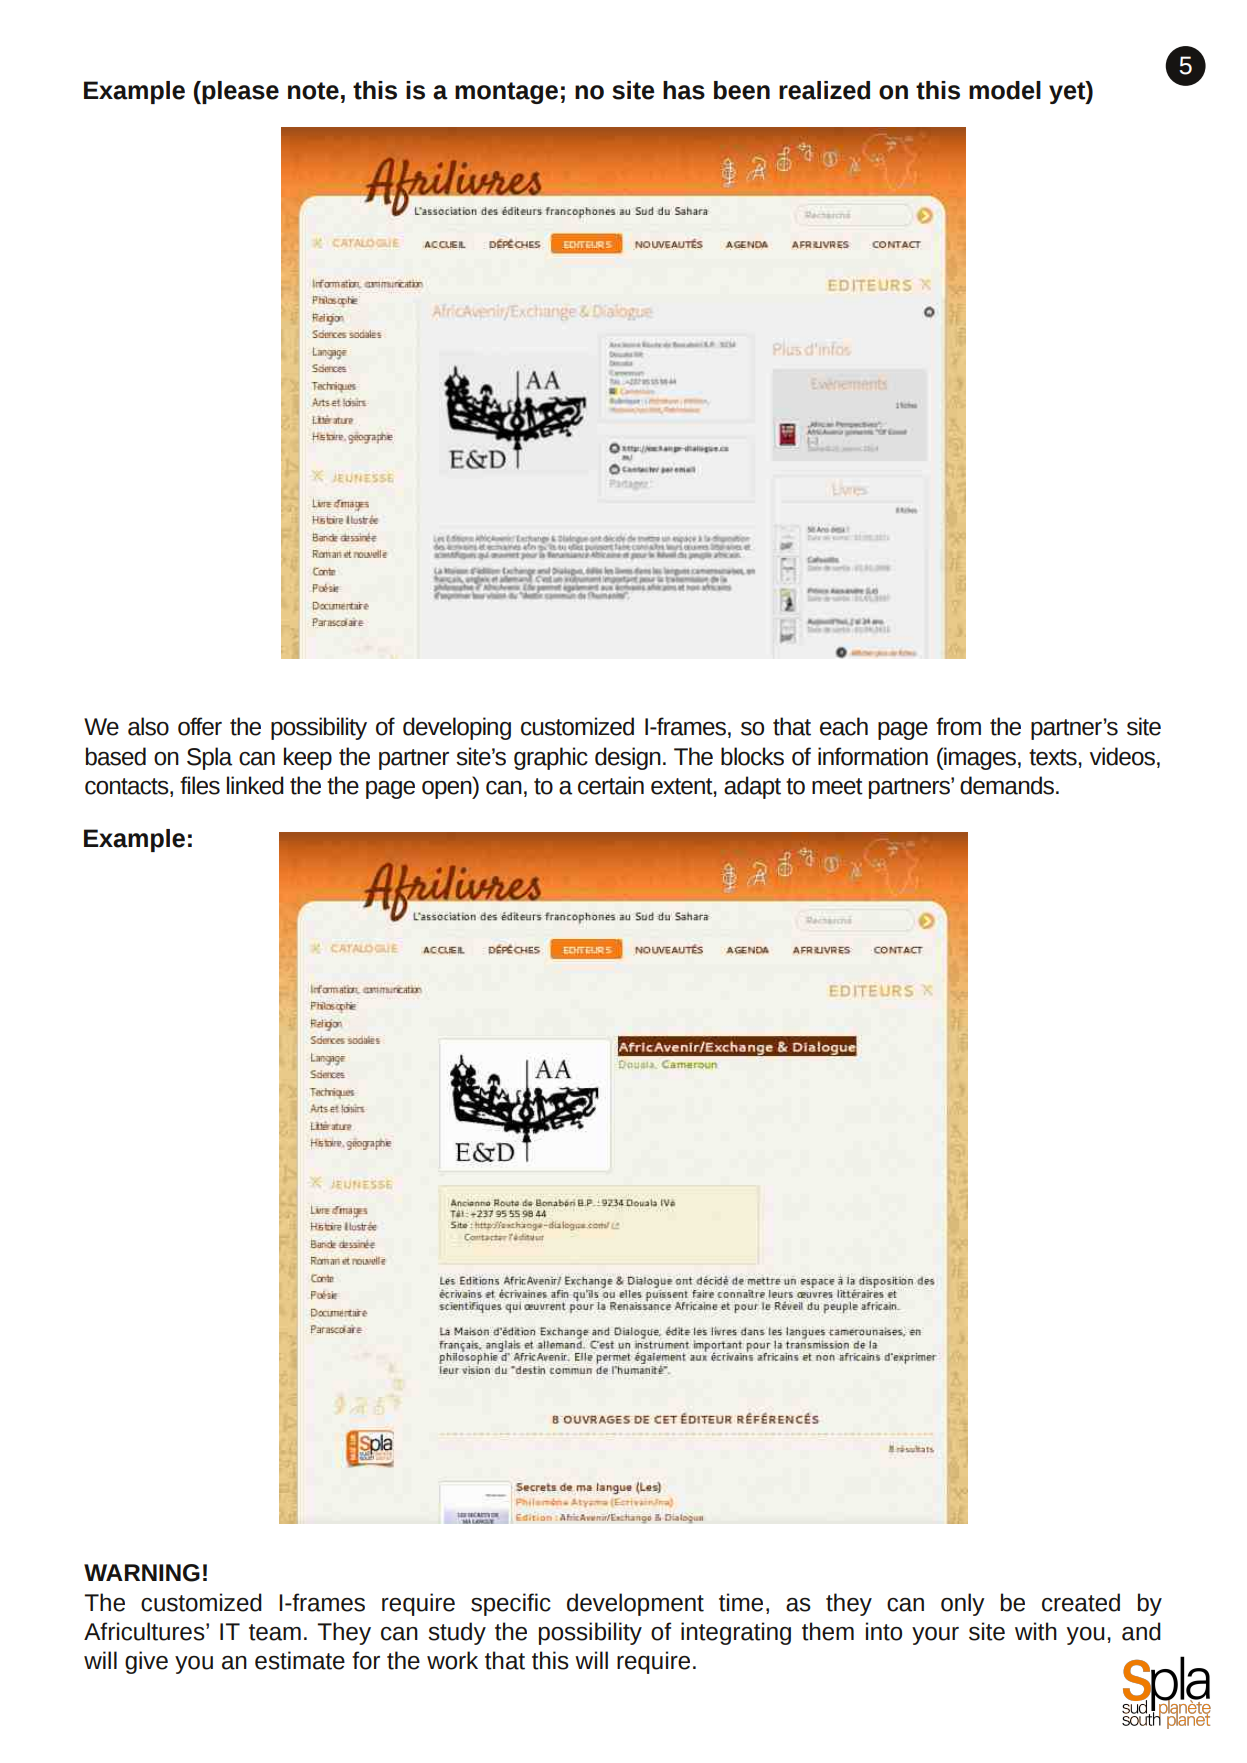  Describe the element at coordinates (963, 1604) in the screenshot. I see `only` at that location.
